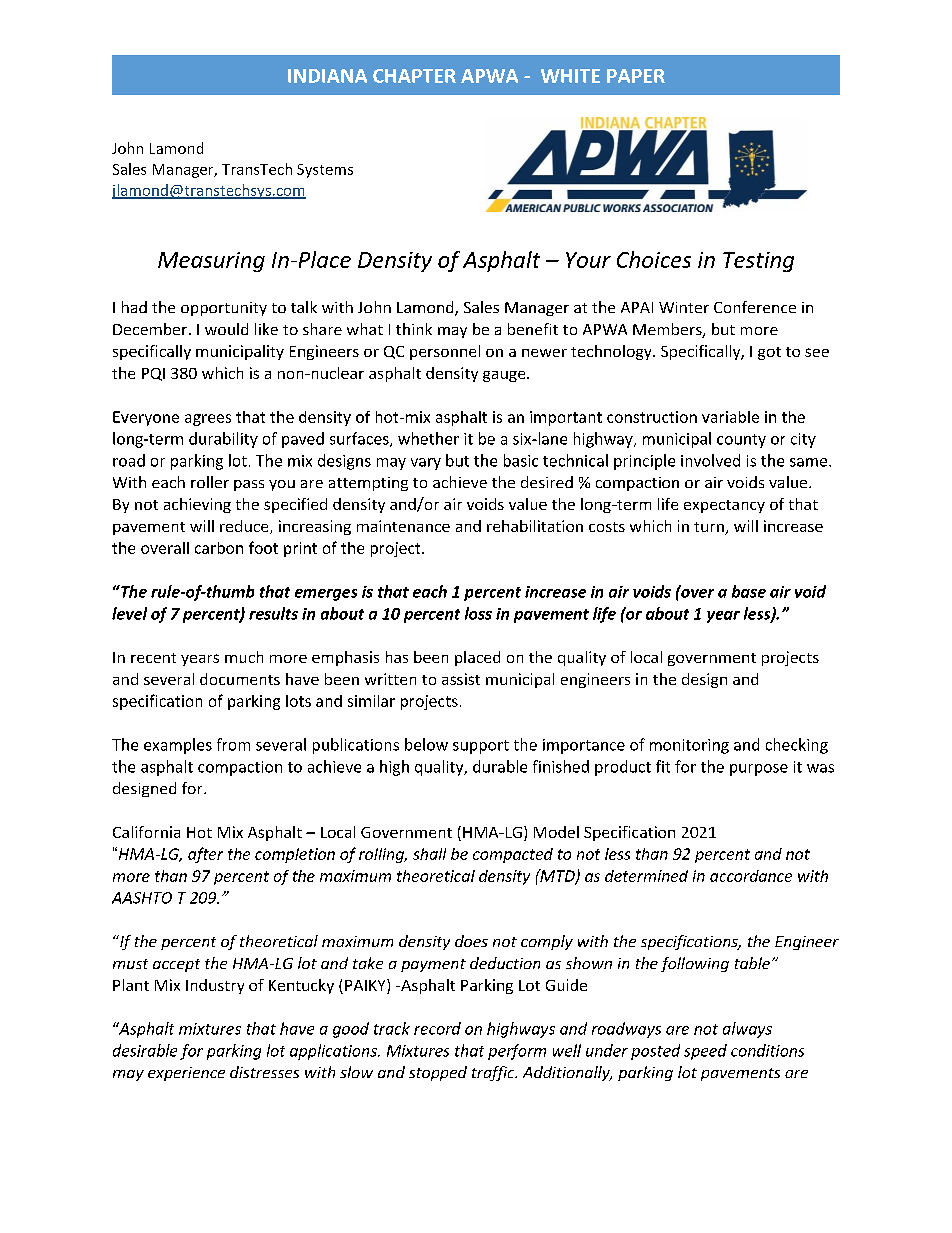  What do you see at coordinates (208, 420) in the page?
I see `agrees` at bounding box center [208, 420].
